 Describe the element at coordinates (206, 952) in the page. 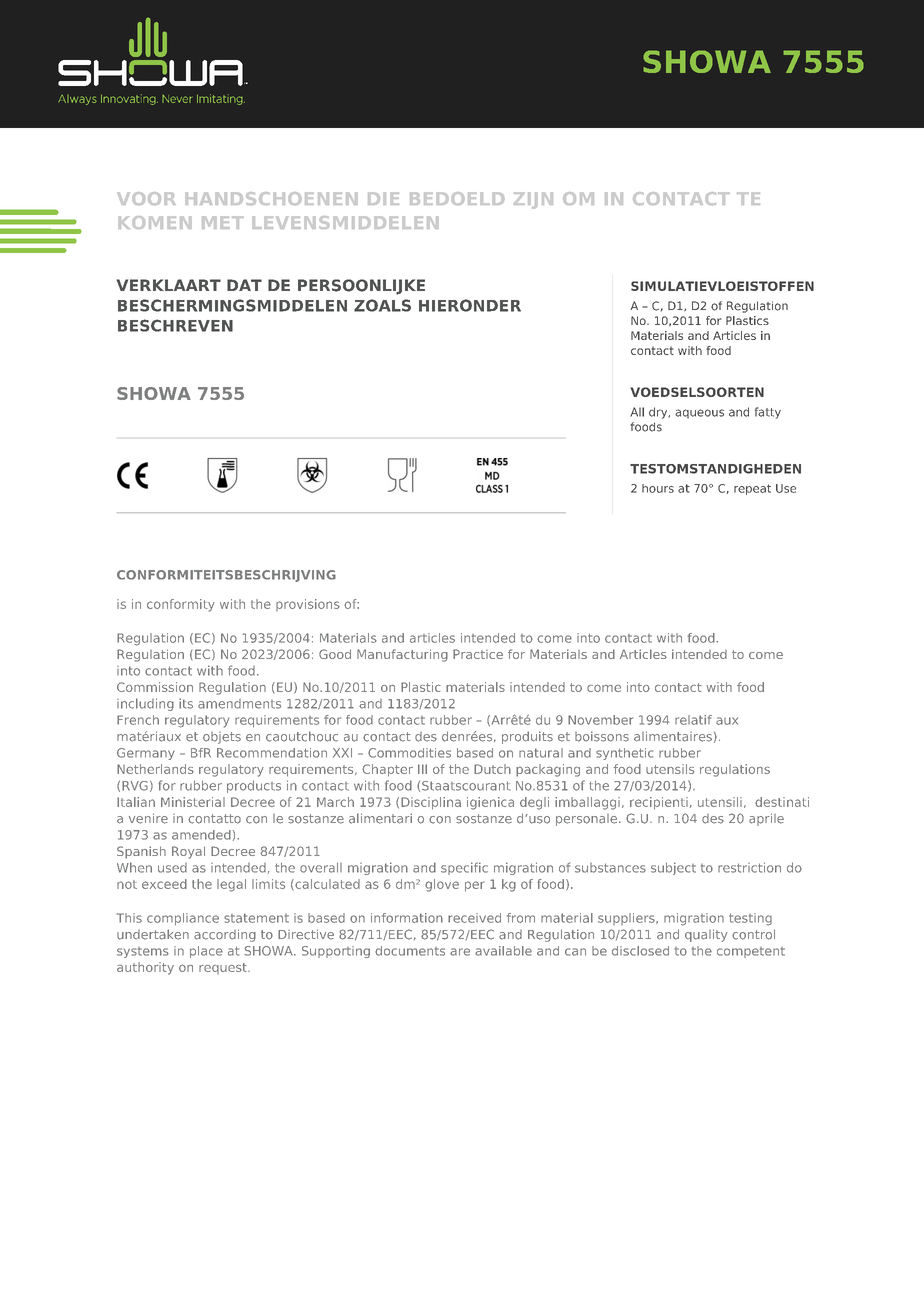

I see `place` at that location.
